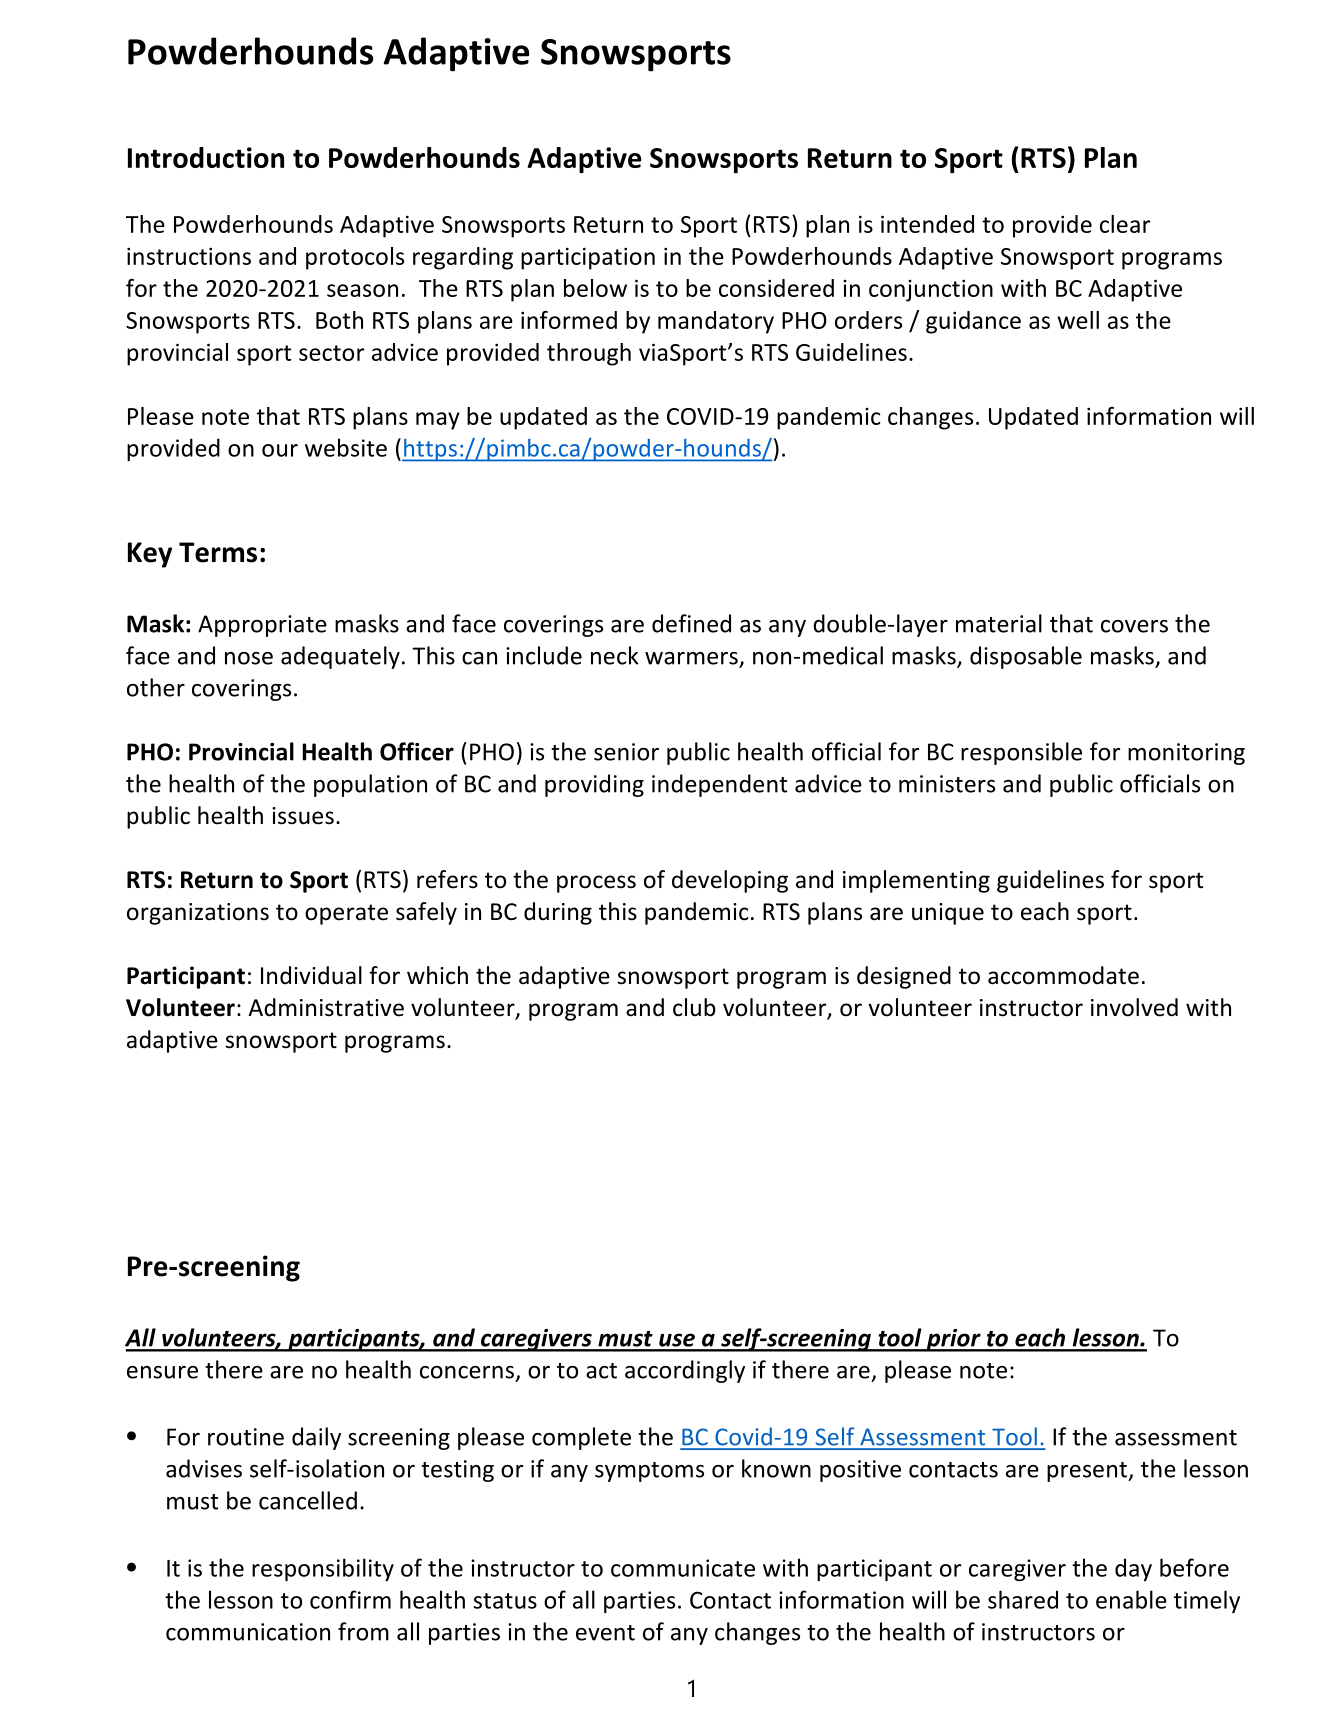 The height and width of the screenshot is (1730, 1337). Describe the element at coordinates (218, 552) in the screenshot. I see `Terms` at that location.
